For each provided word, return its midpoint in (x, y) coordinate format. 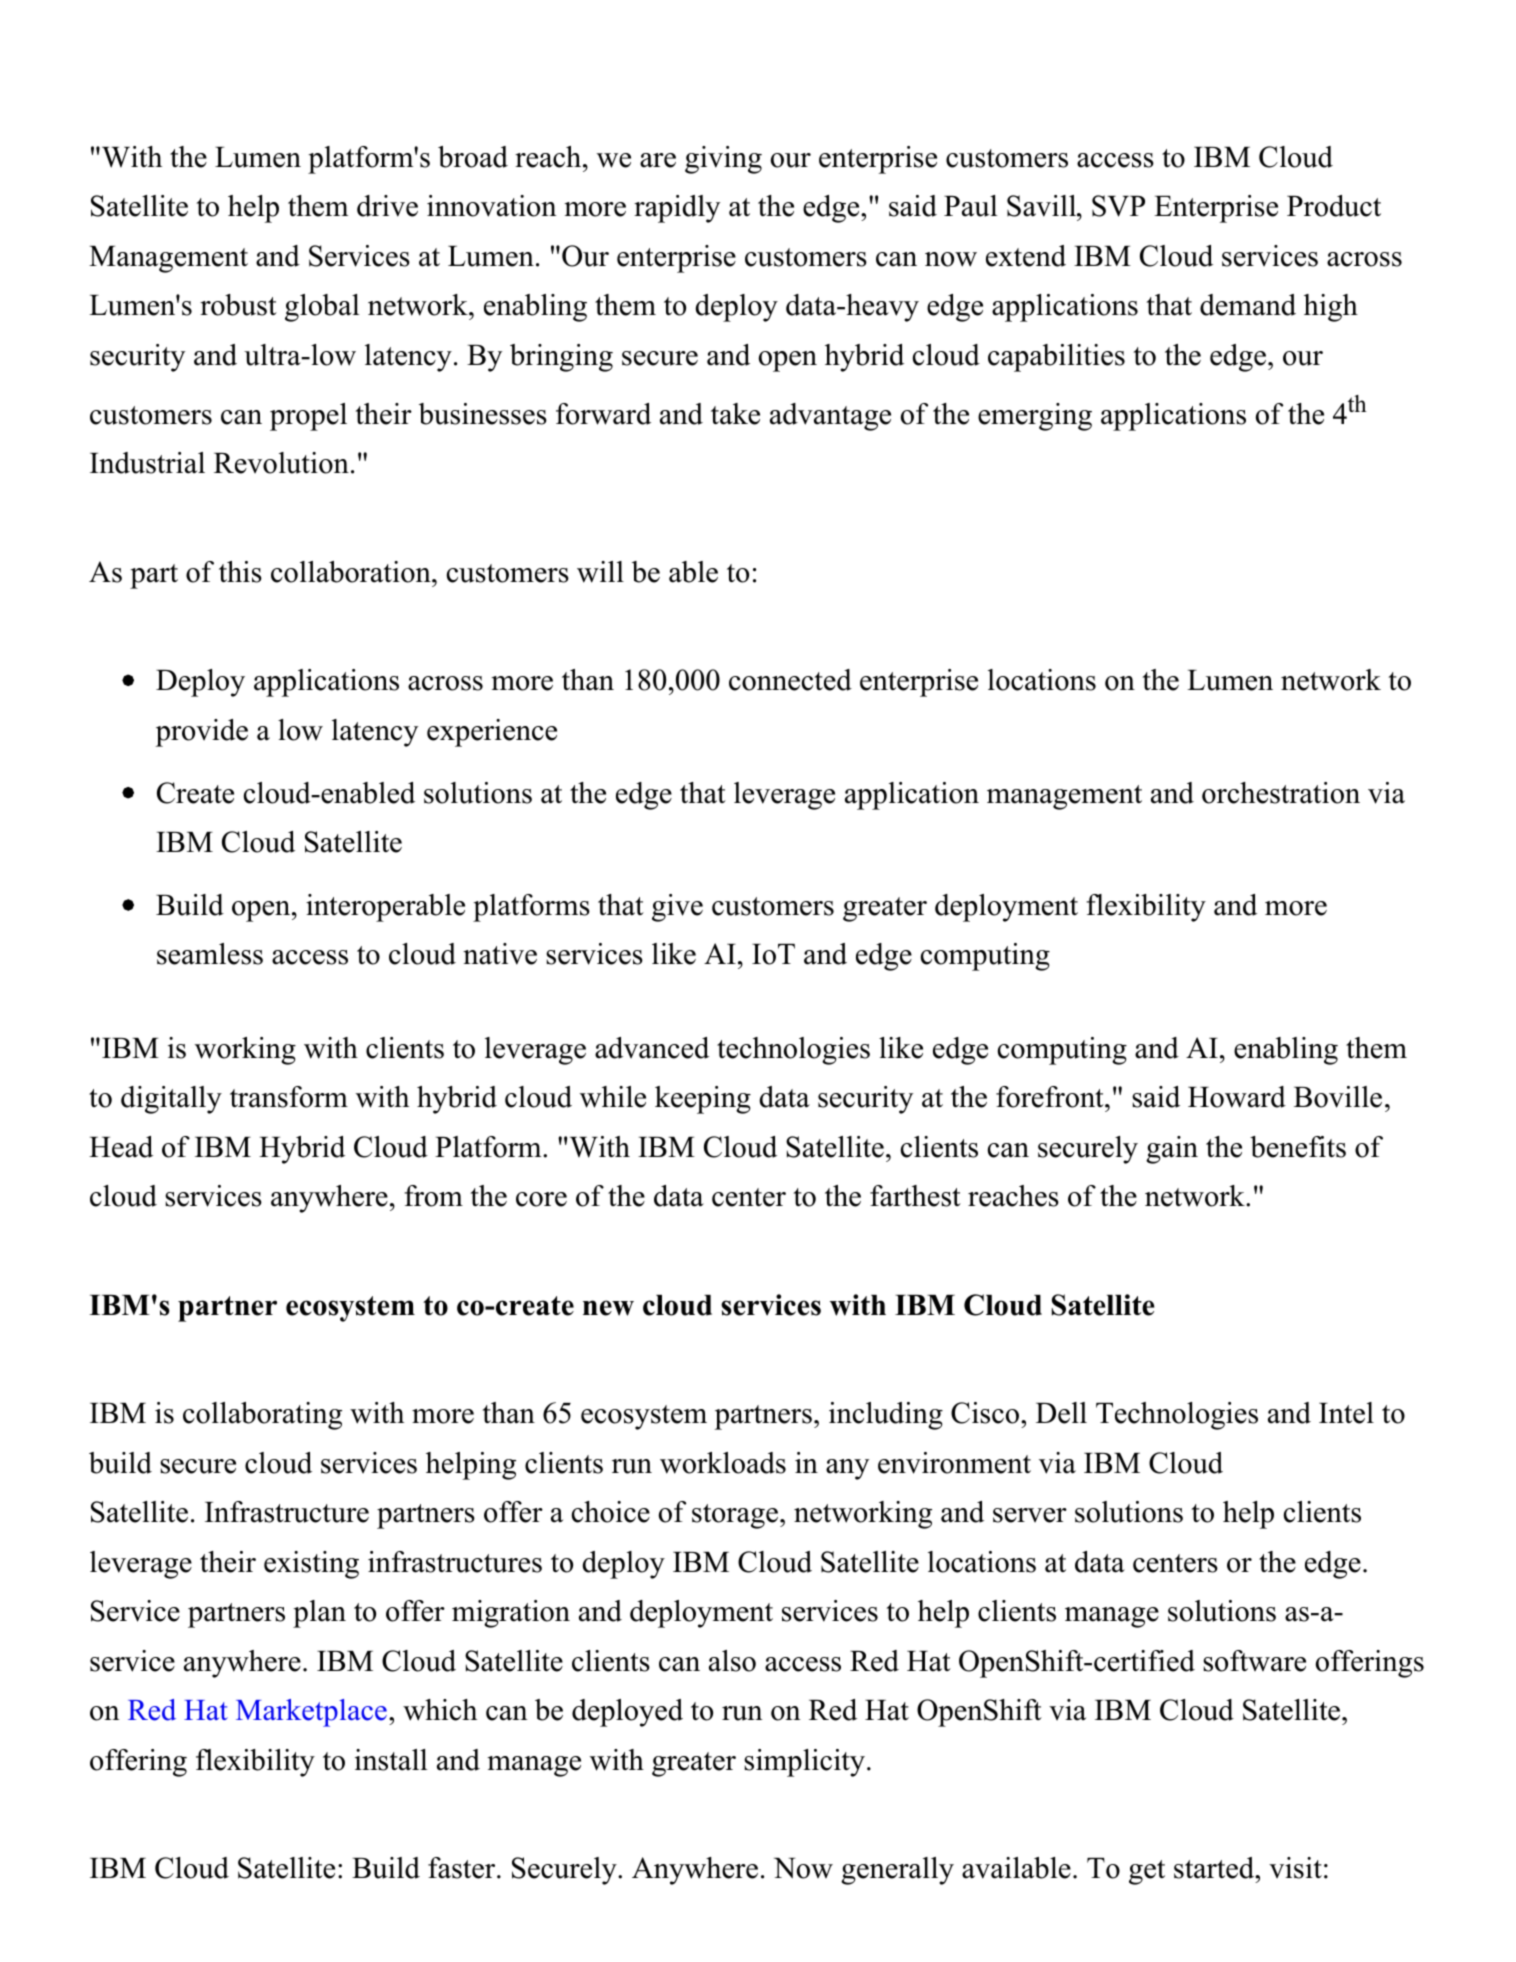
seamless (210, 954)
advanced (652, 1048)
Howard (1237, 1097)
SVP (1118, 206)
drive (387, 206)
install (391, 1760)
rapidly (677, 209)
